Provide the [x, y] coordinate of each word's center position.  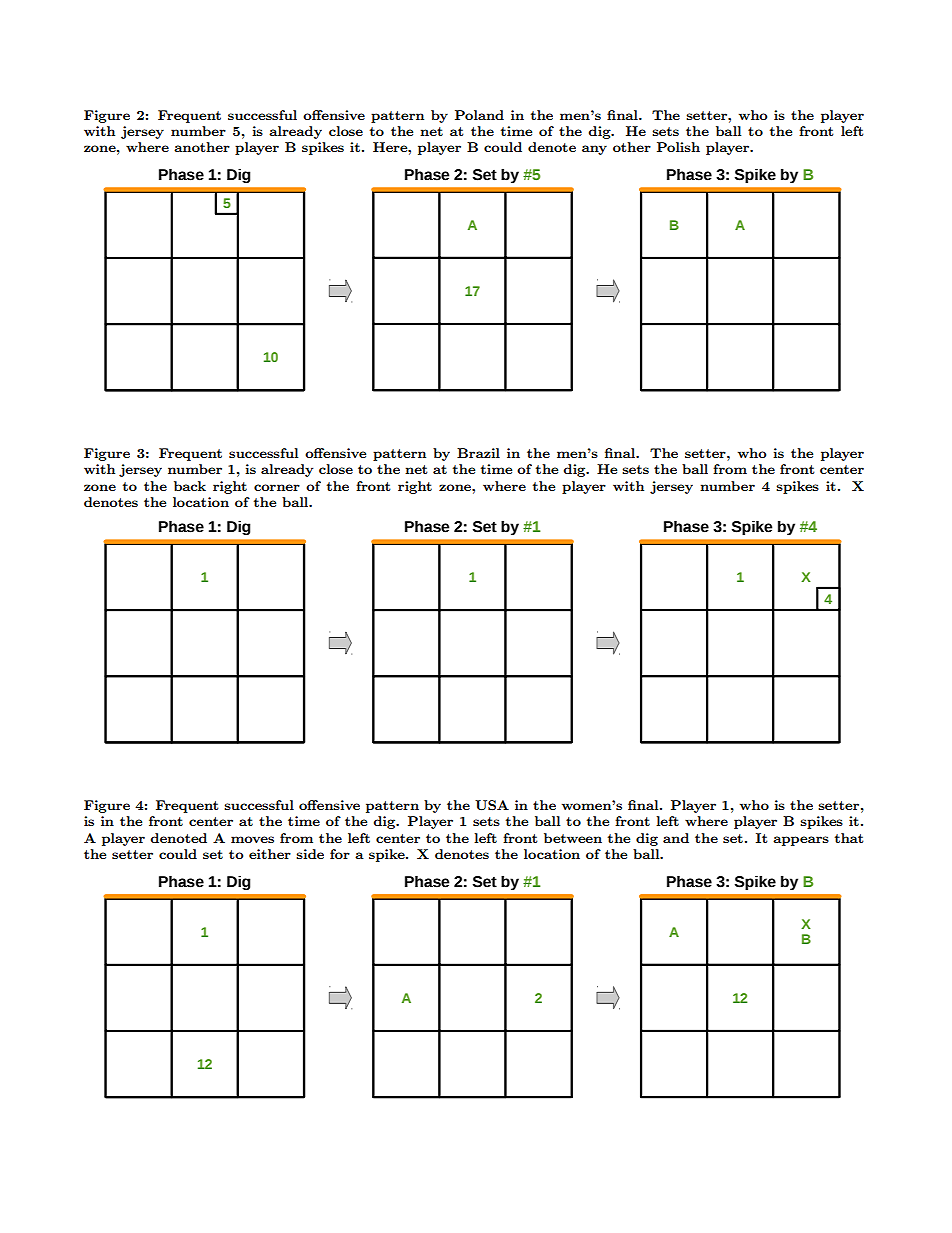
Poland [479, 115]
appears [801, 841]
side [310, 854]
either [270, 854]
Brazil [478, 453]
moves [252, 839]
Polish [678, 147]
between [573, 838]
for [340, 854]
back [190, 486]
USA [492, 805]
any [594, 150]
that [849, 838]
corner [277, 487]
